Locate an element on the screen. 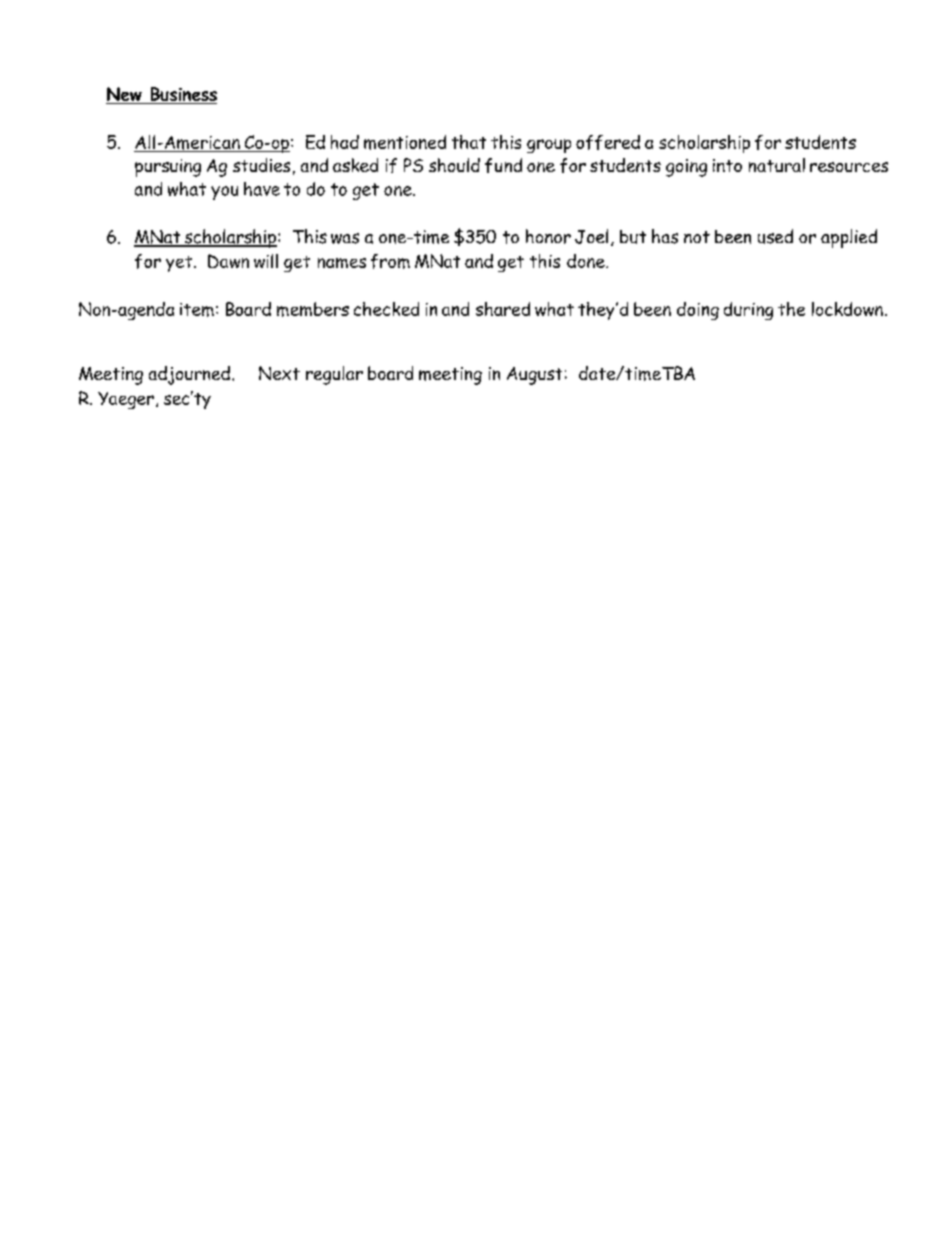  used is located at coordinates (775, 236).
